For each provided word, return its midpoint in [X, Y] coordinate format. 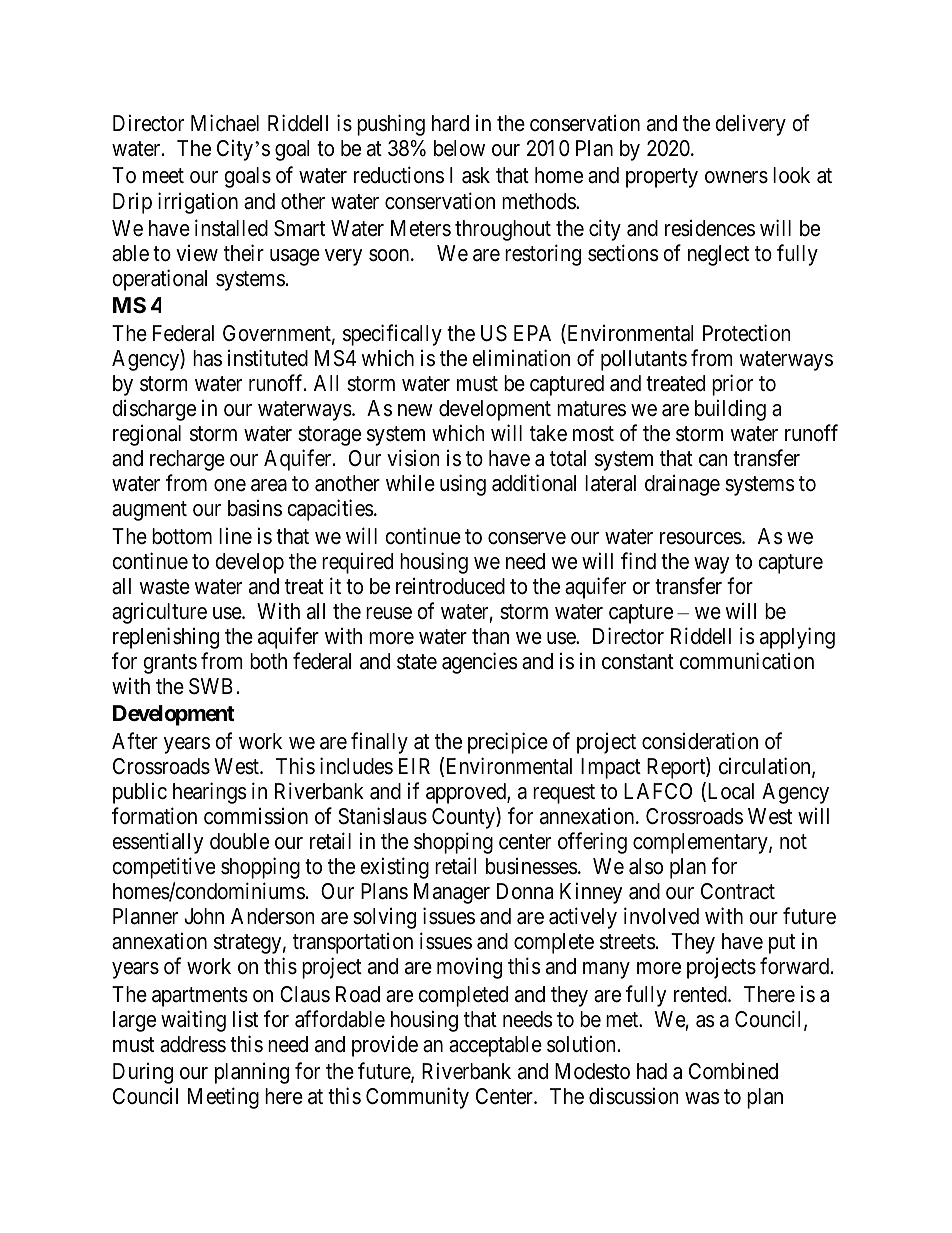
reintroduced [450, 586]
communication [747, 661]
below [459, 148]
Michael [225, 123]
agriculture [159, 613]
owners [736, 177]
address [193, 1044]
